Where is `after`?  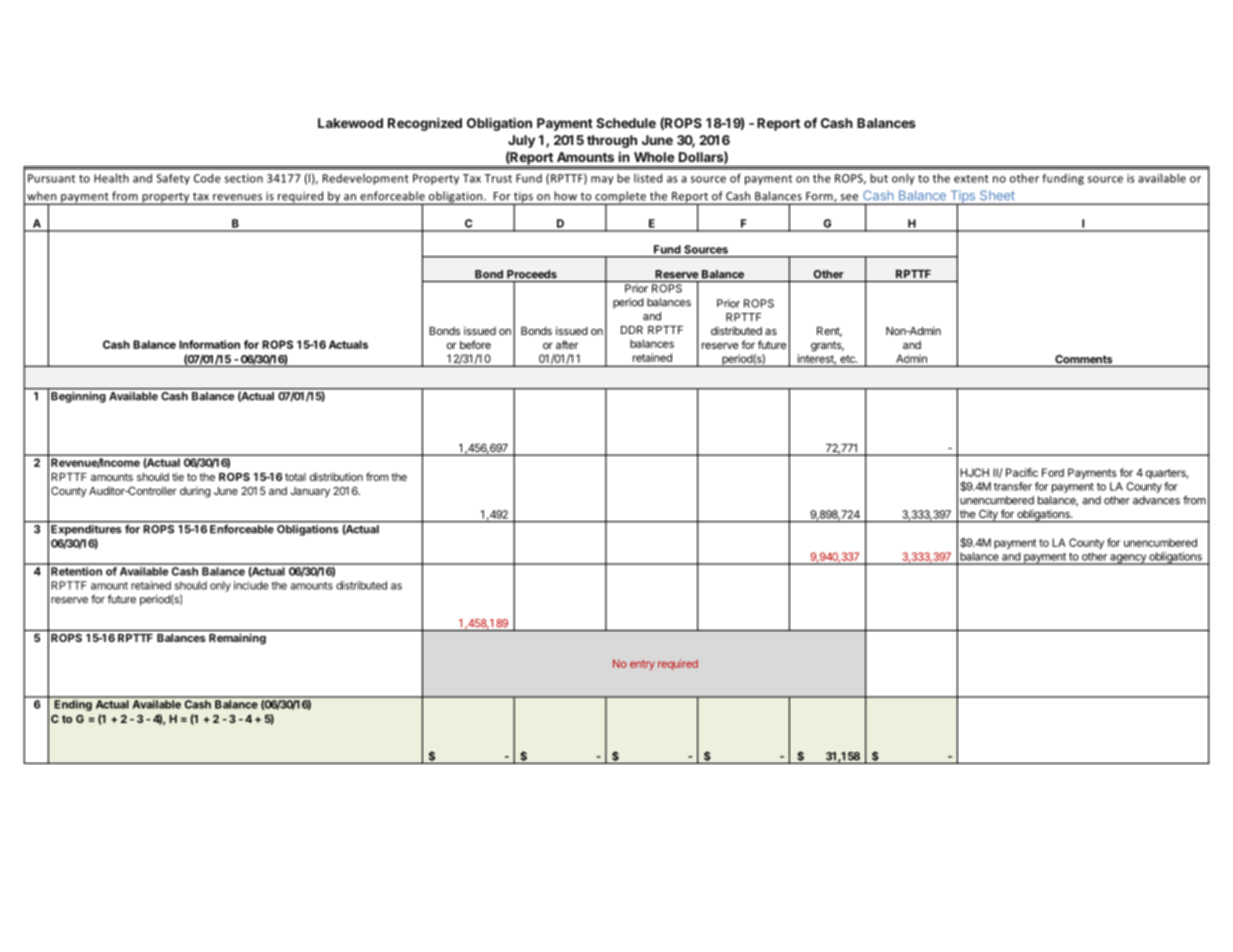
after is located at coordinates (567, 344).
